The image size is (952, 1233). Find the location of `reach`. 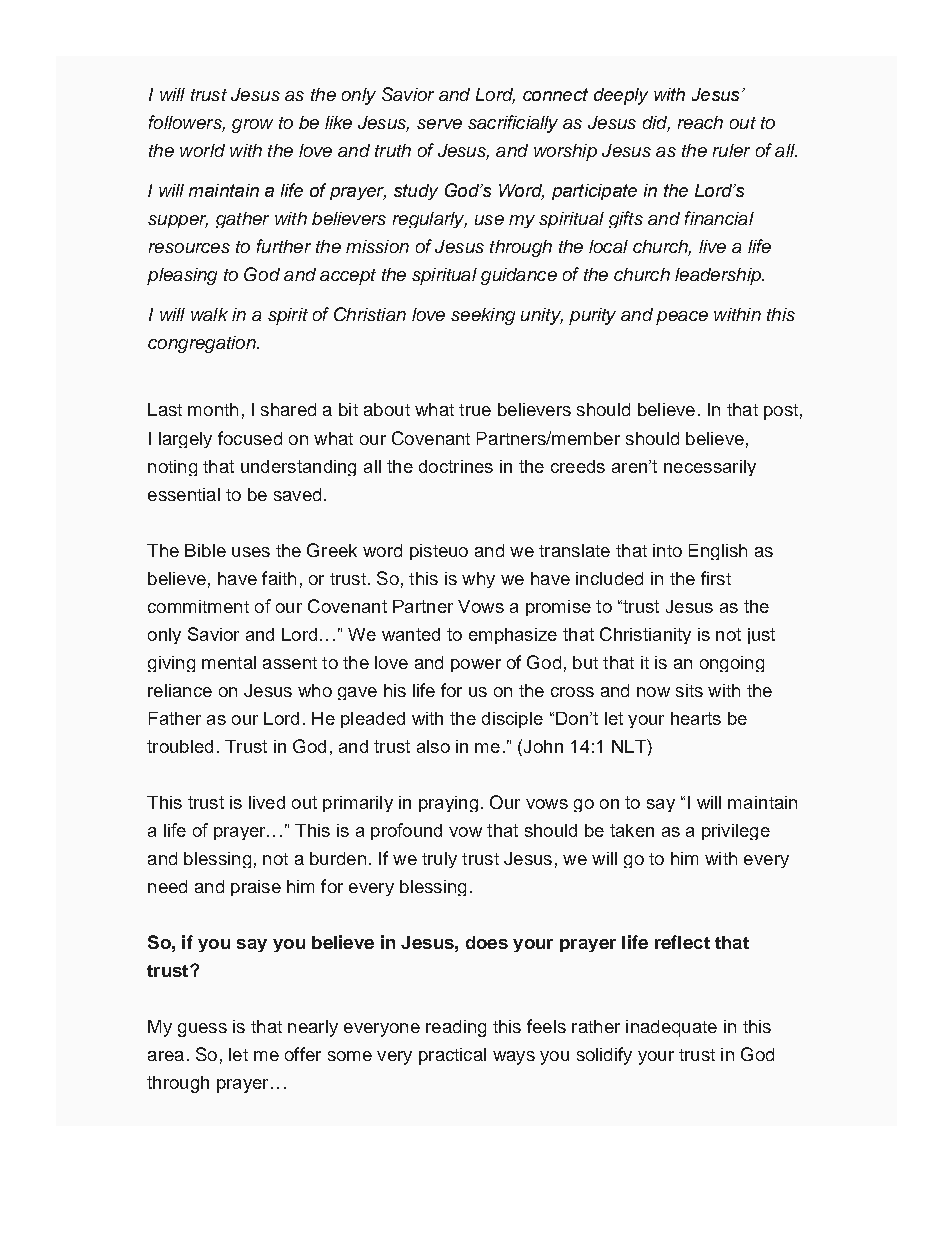

reach is located at coordinates (700, 122).
